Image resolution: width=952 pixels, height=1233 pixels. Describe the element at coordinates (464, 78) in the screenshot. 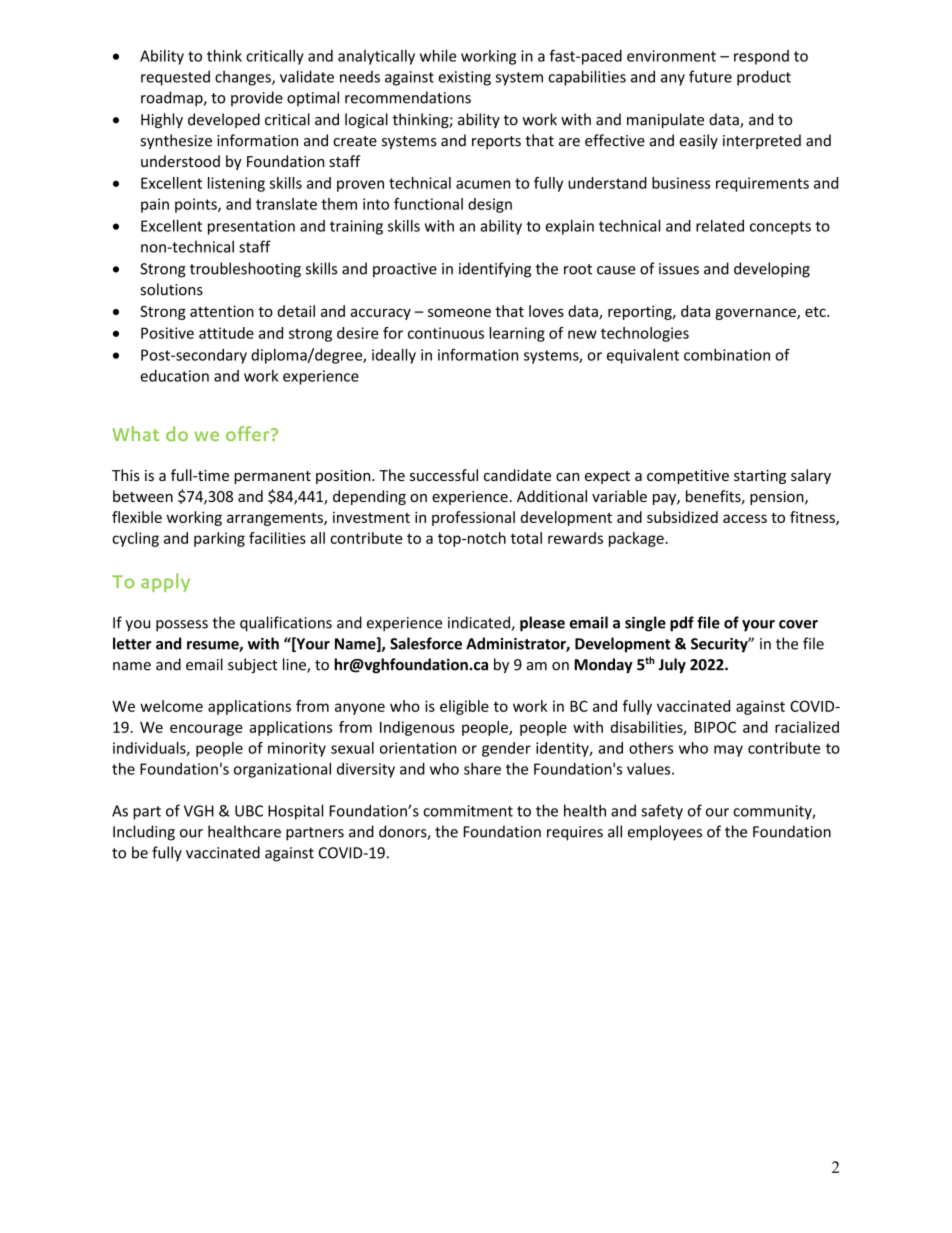

I see `existing` at that location.
